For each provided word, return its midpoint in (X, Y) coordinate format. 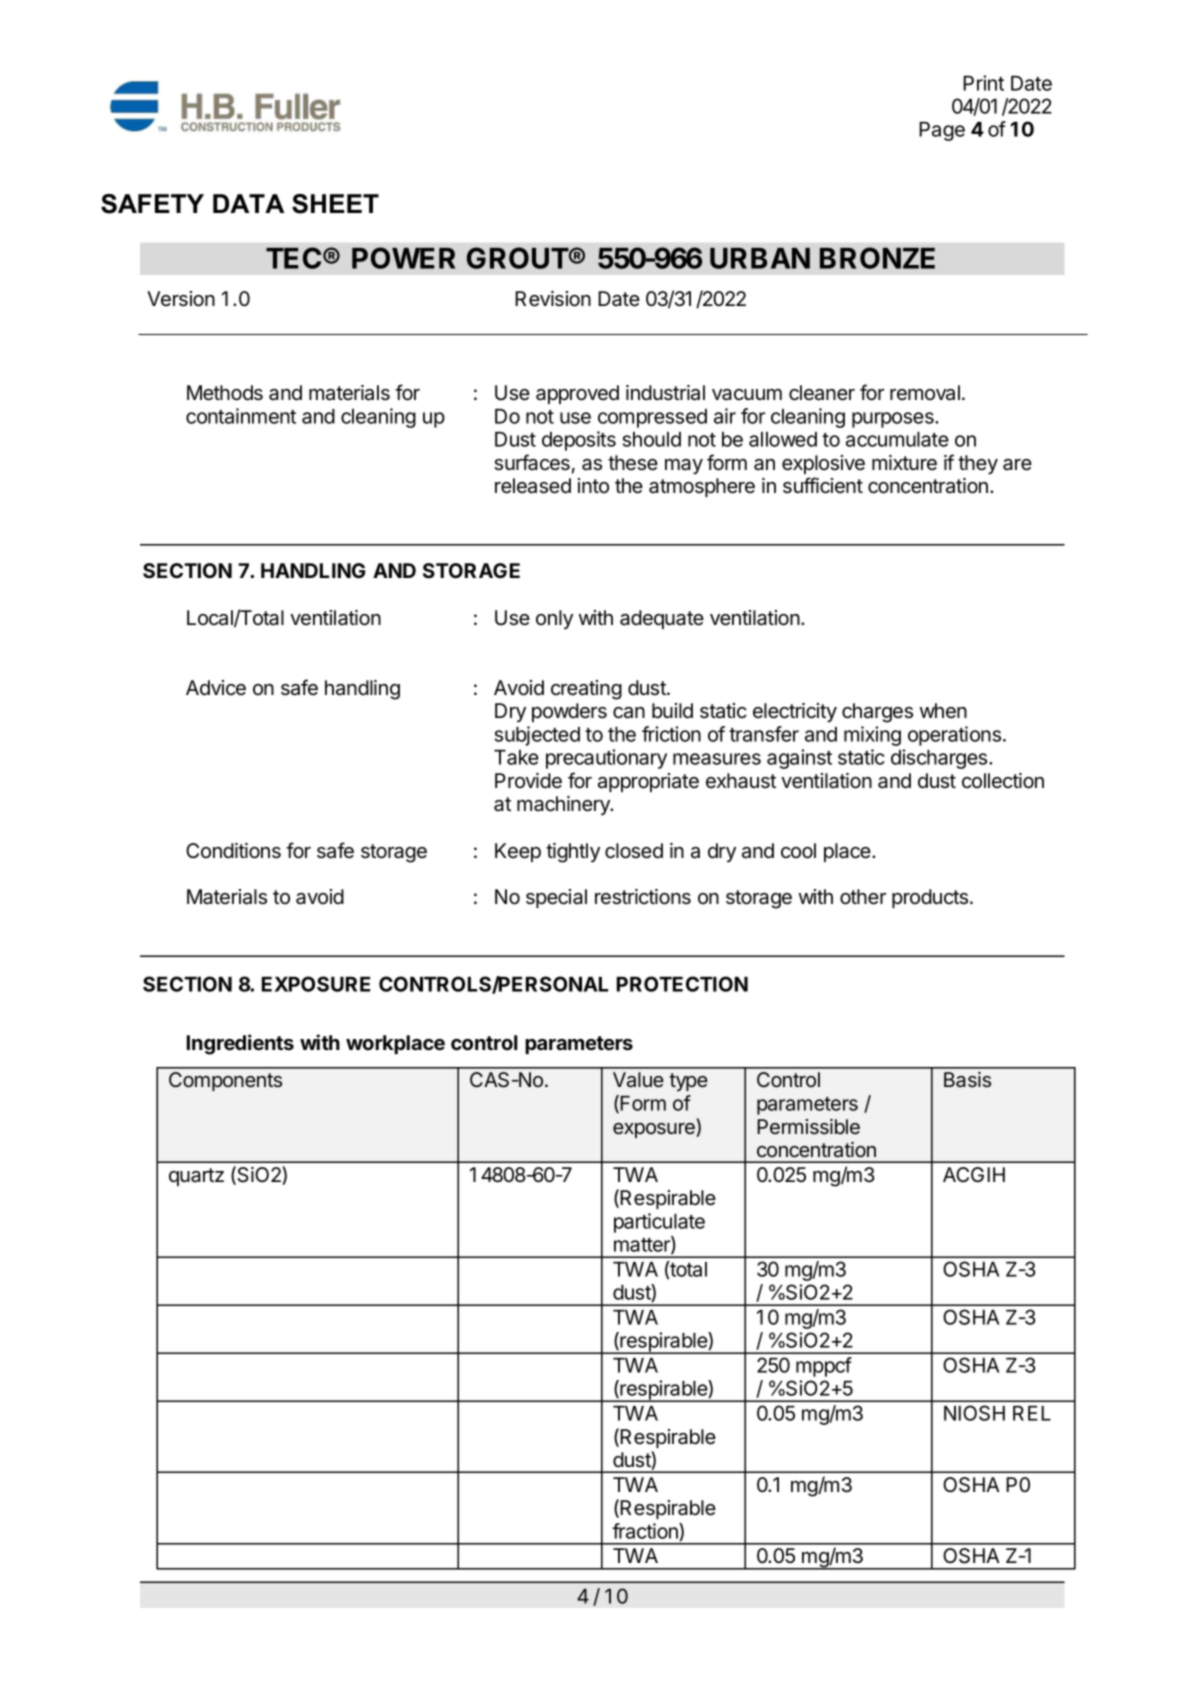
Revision (553, 299)
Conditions (233, 851)
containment (241, 416)
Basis (967, 1080)
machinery (564, 805)
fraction (646, 1532)
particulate (659, 1223)
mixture (904, 462)
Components (225, 1081)
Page (942, 131)
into (593, 485)
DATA (248, 203)
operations (954, 736)
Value (638, 1080)
